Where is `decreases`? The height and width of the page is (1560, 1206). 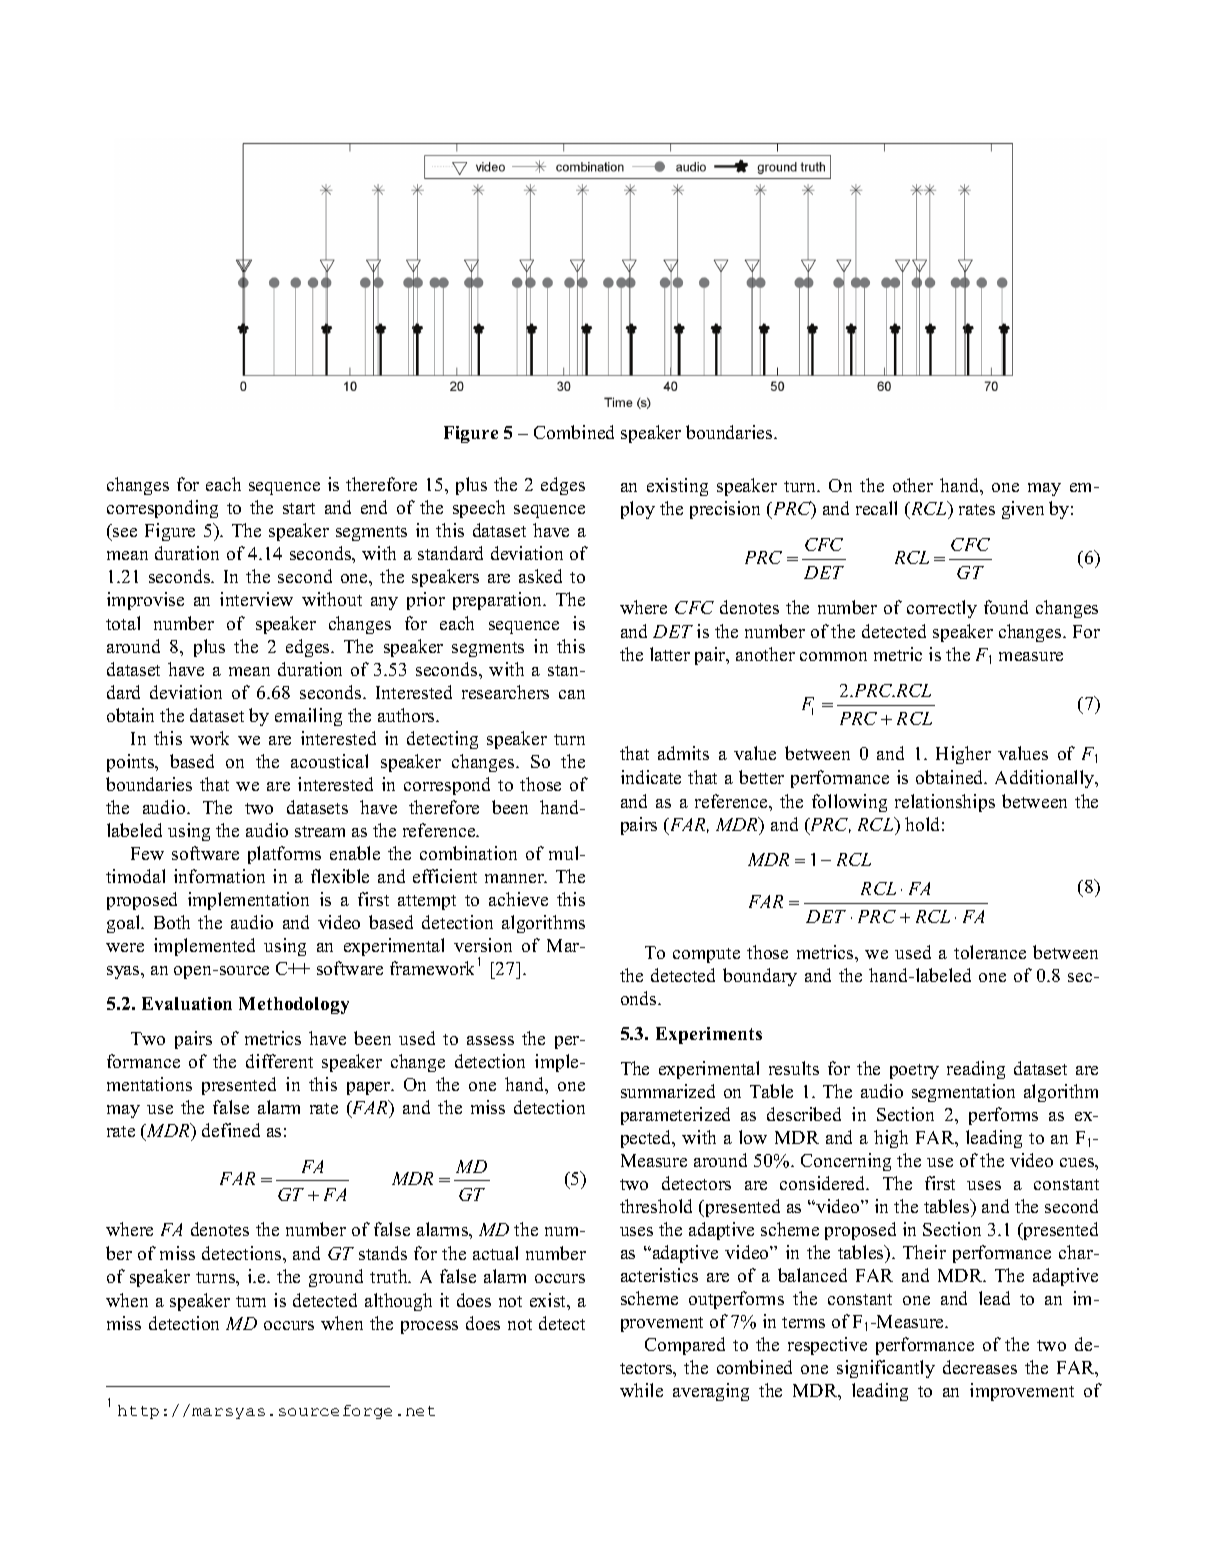 decreases is located at coordinates (980, 1367).
